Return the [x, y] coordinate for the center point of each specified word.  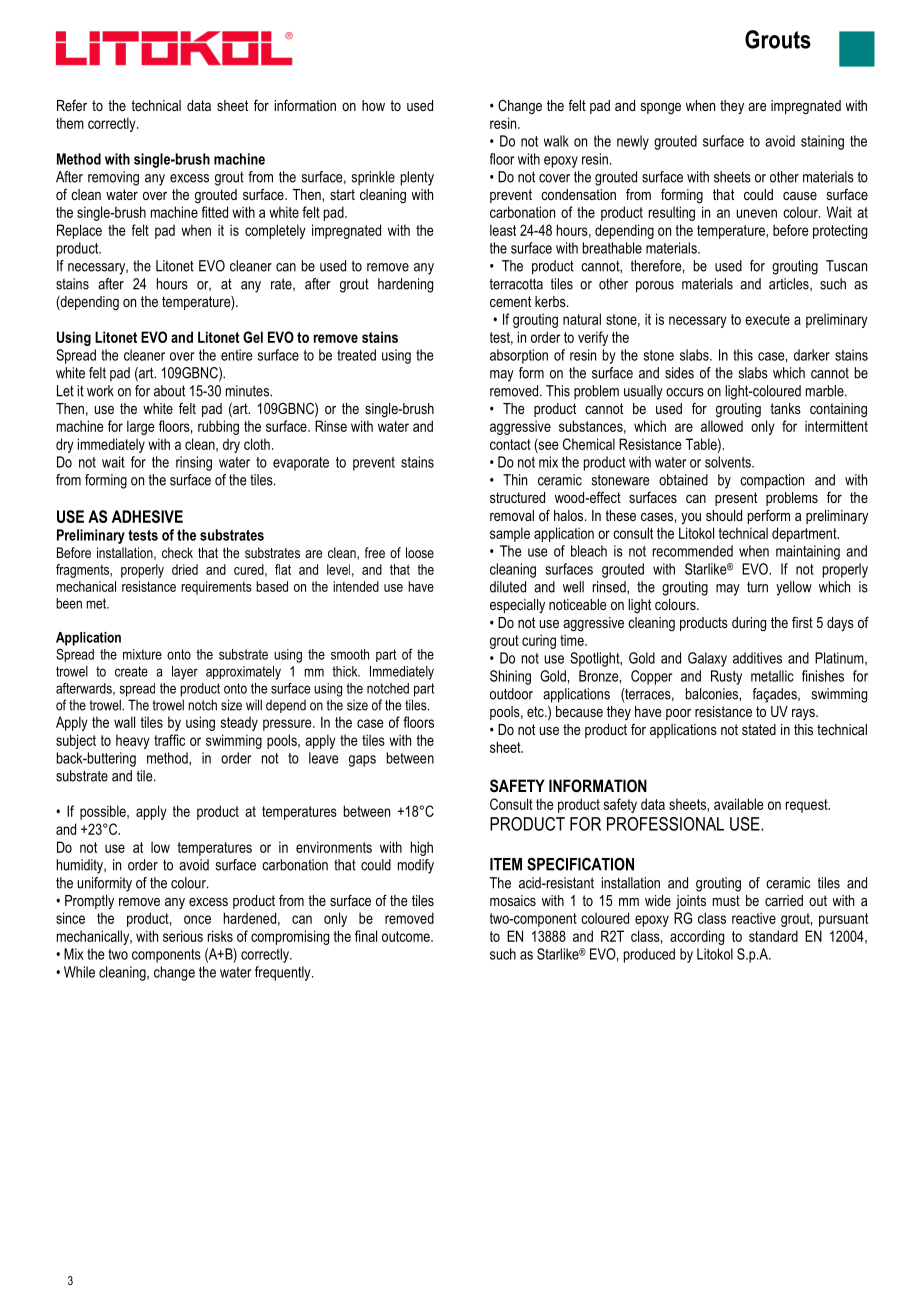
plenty [417, 178]
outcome [407, 936]
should [724, 515]
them [70, 123]
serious [183, 936]
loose [420, 552]
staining [822, 142]
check [177, 552]
